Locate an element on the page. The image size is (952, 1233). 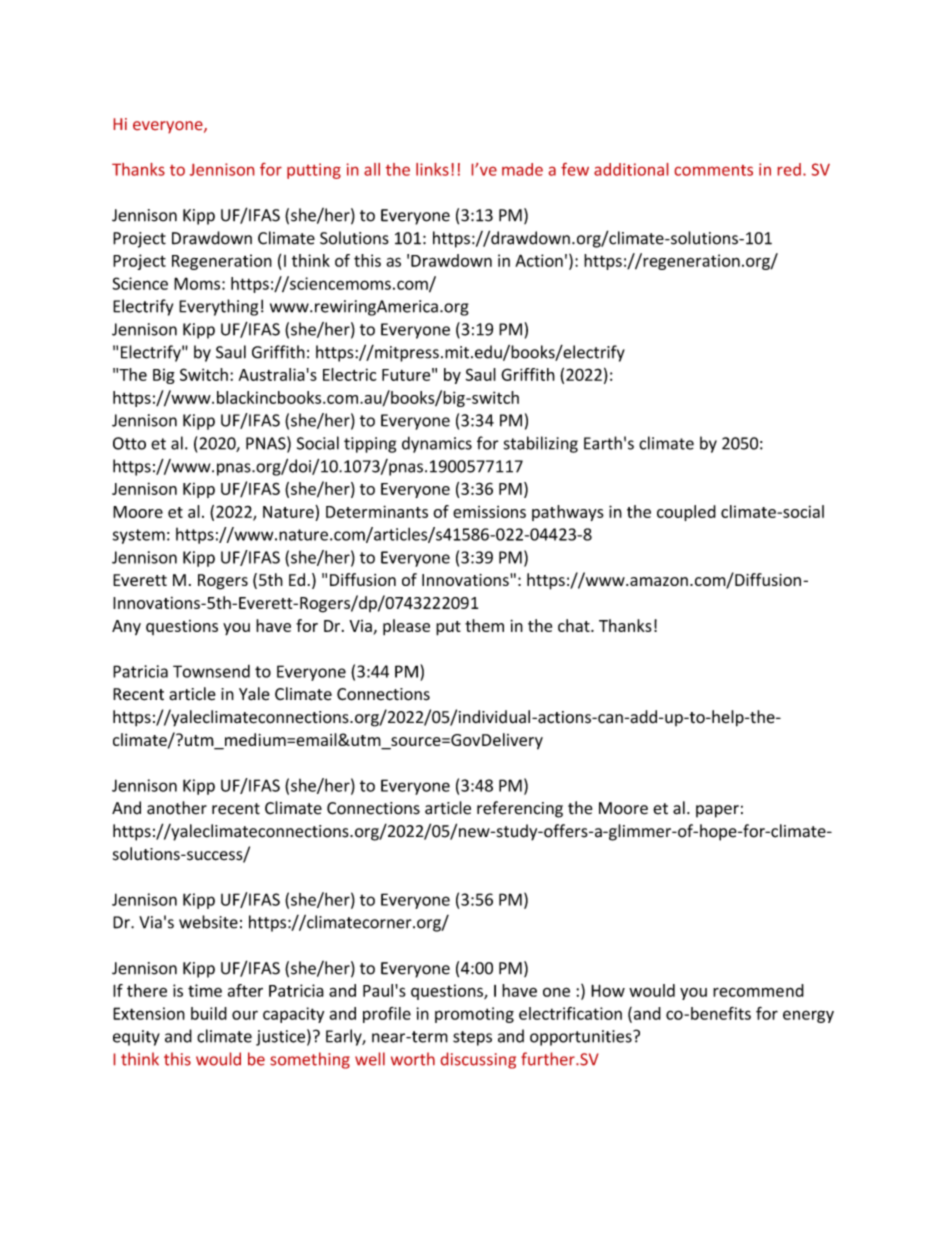
links is located at coordinates (432, 169).
